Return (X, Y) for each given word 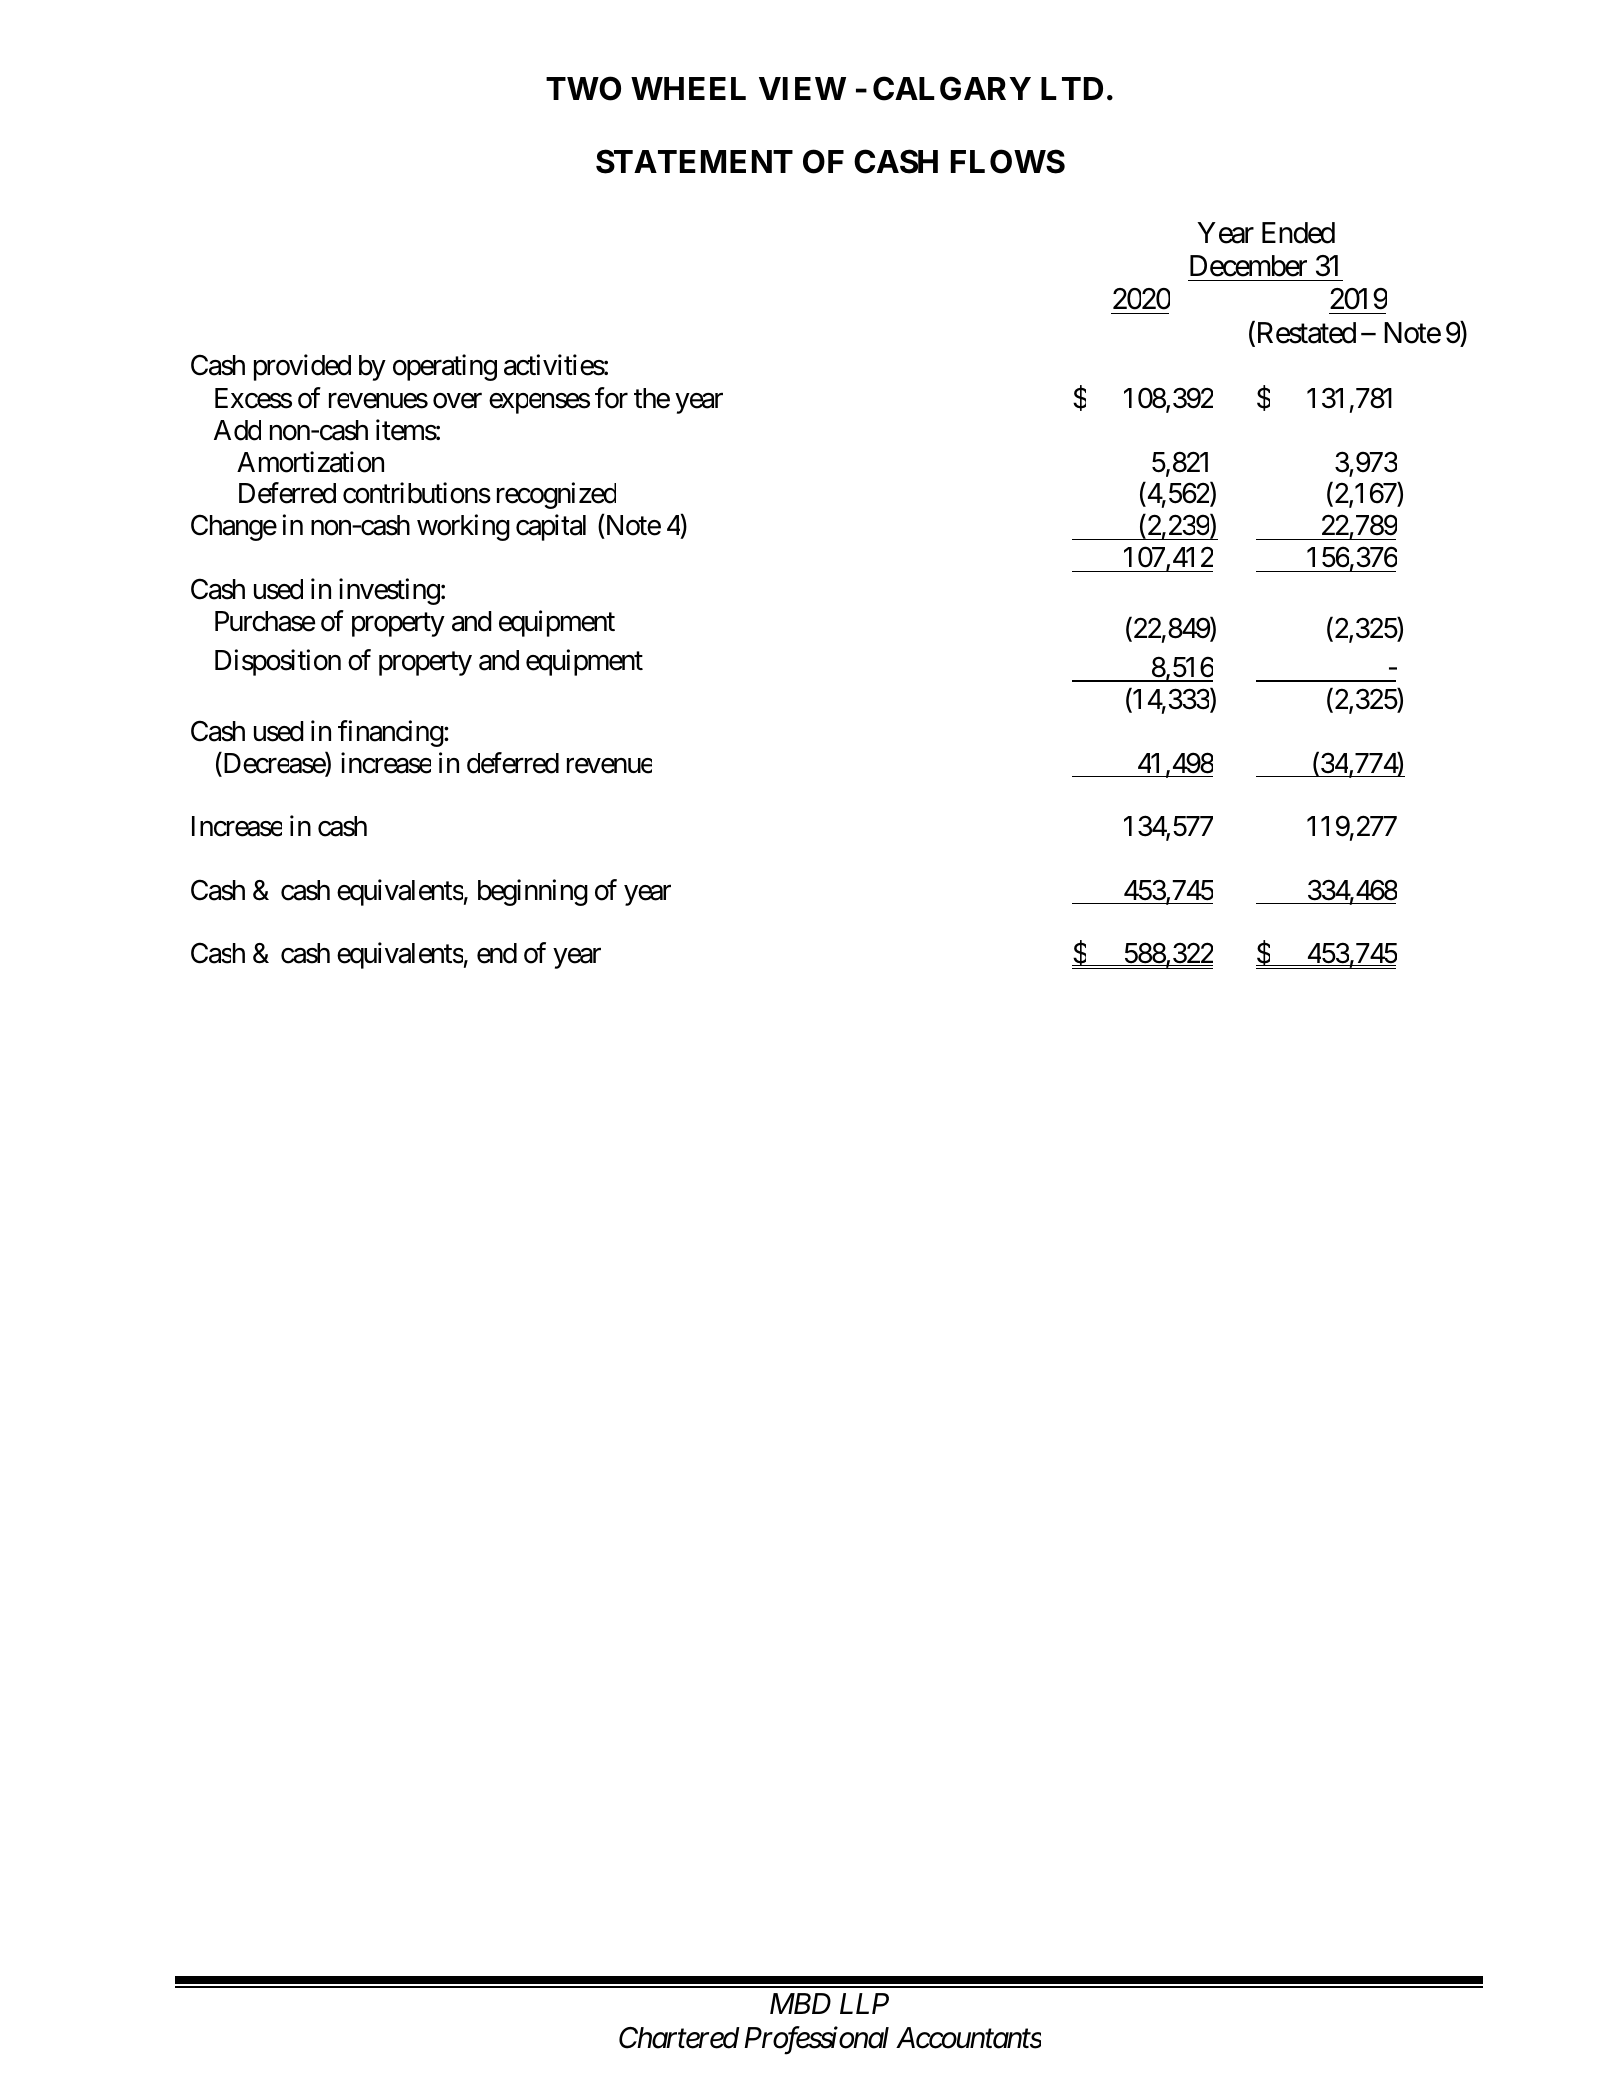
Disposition (278, 662)
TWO (583, 88)
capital (551, 528)
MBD (800, 2004)
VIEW (802, 88)
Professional (816, 2040)
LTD (1072, 88)
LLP (864, 2004)
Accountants (968, 2038)
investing (389, 591)
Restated (1305, 333)
